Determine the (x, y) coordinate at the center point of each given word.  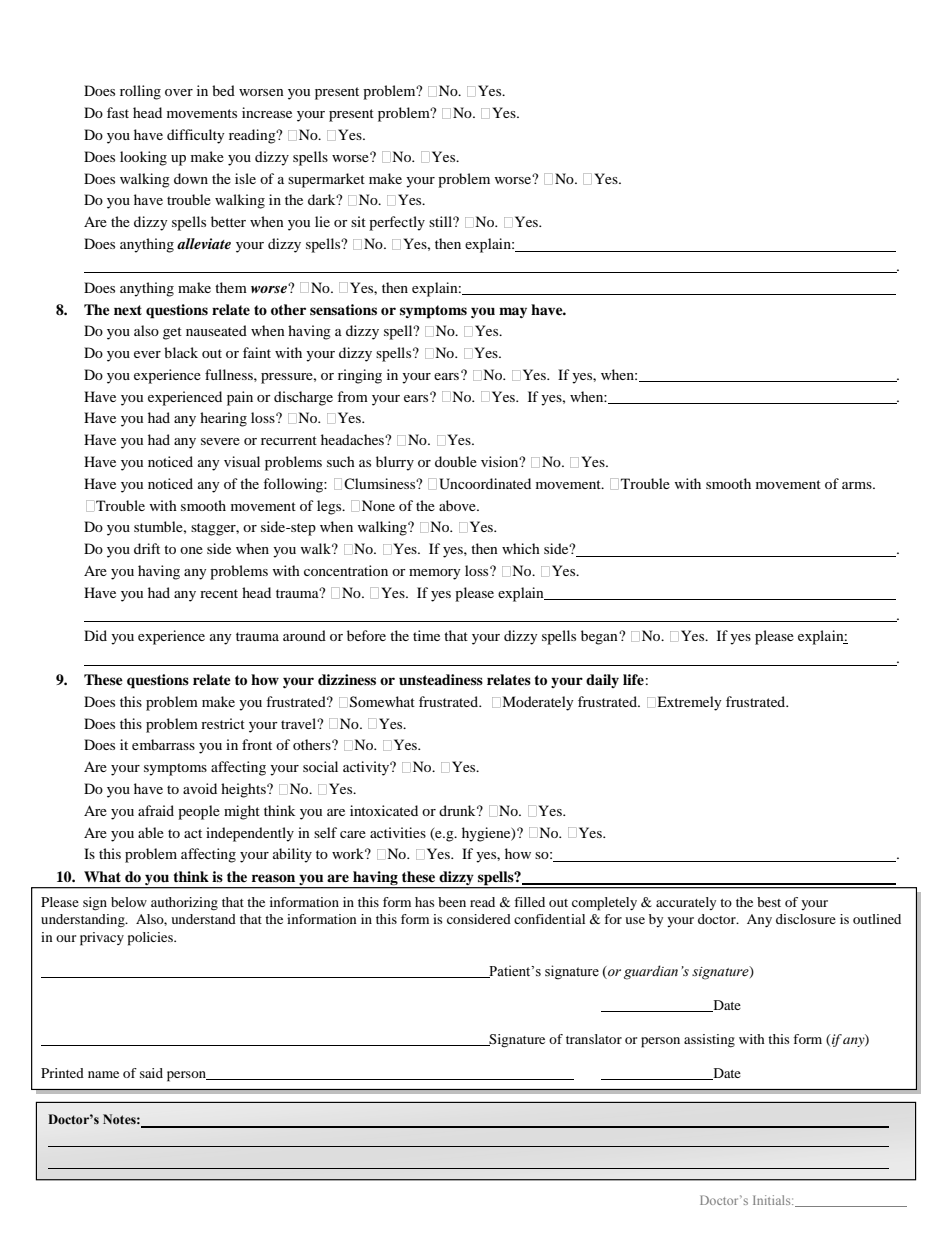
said (151, 1073)
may (513, 312)
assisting (709, 1041)
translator (594, 1039)
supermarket (326, 180)
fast (118, 112)
